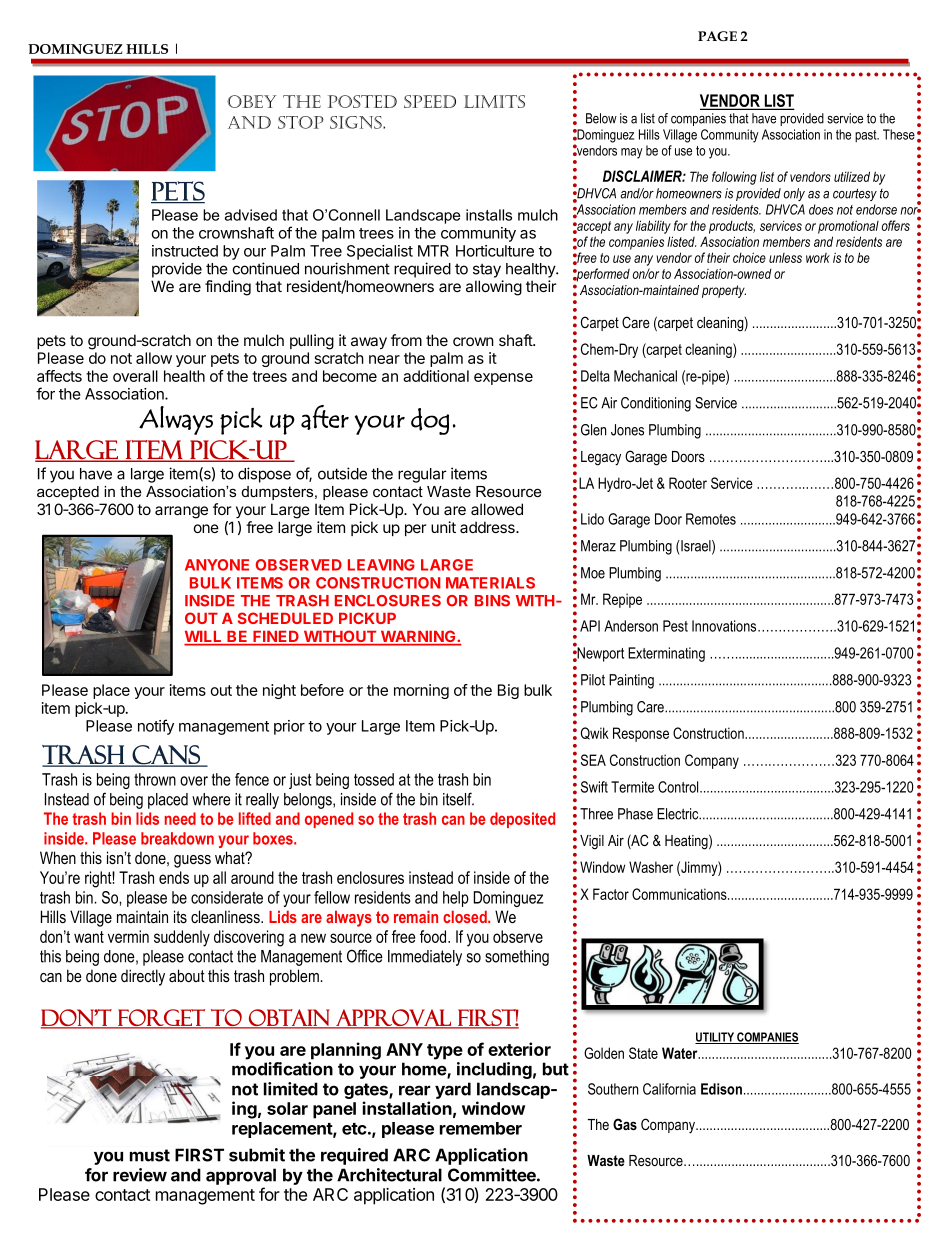 This screenshot has width=952, height=1233. What do you see at coordinates (251, 101) in the screenshot?
I see `Obey` at bounding box center [251, 101].
